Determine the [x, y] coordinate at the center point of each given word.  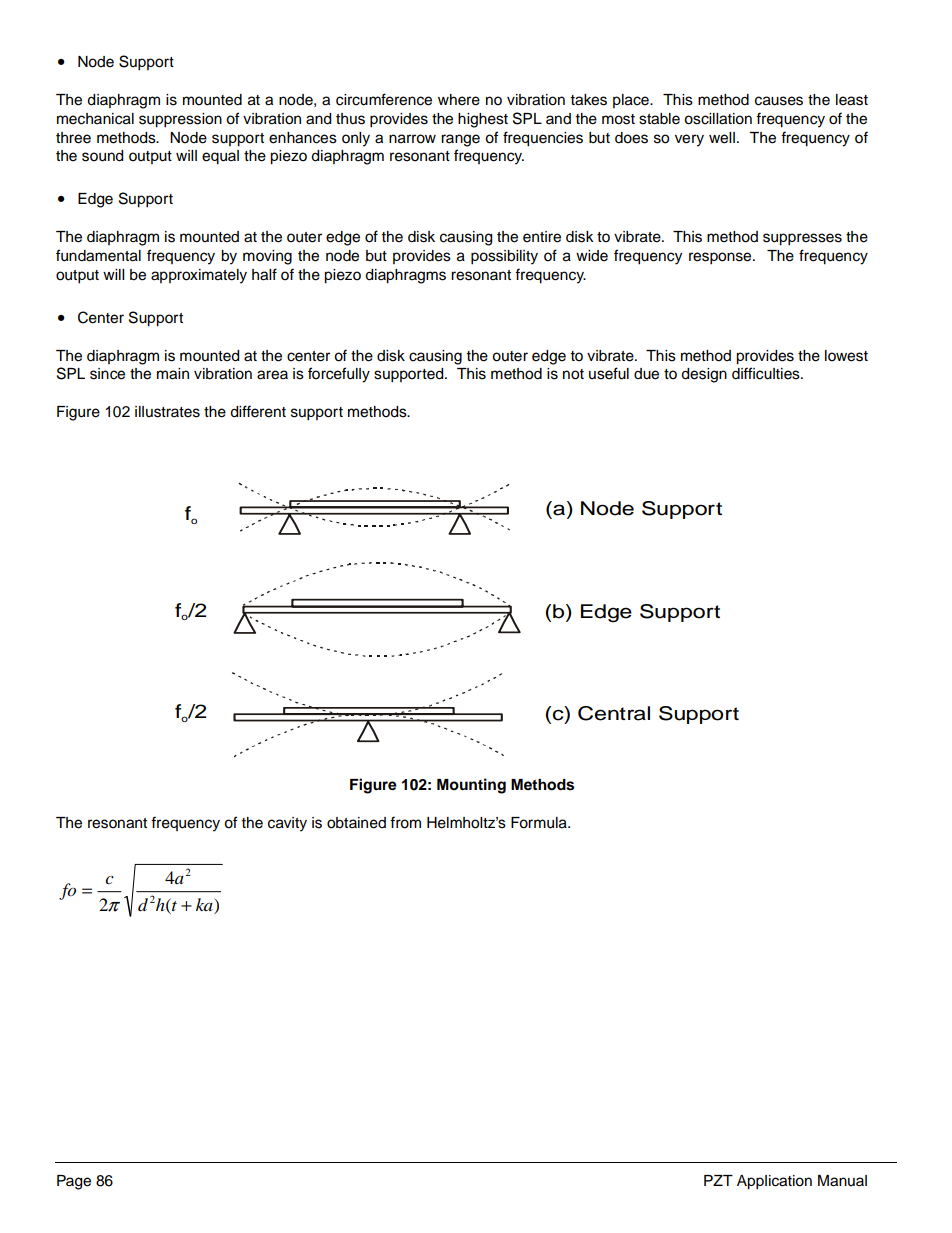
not [573, 374]
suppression [180, 120]
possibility [504, 257]
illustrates [167, 412]
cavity [287, 824]
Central [614, 713]
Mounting [471, 786]
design [704, 375]
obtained [356, 823]
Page [74, 1182]
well [722, 138]
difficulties [767, 373]
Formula [540, 823]
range [460, 140]
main [173, 374]
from [405, 822]
